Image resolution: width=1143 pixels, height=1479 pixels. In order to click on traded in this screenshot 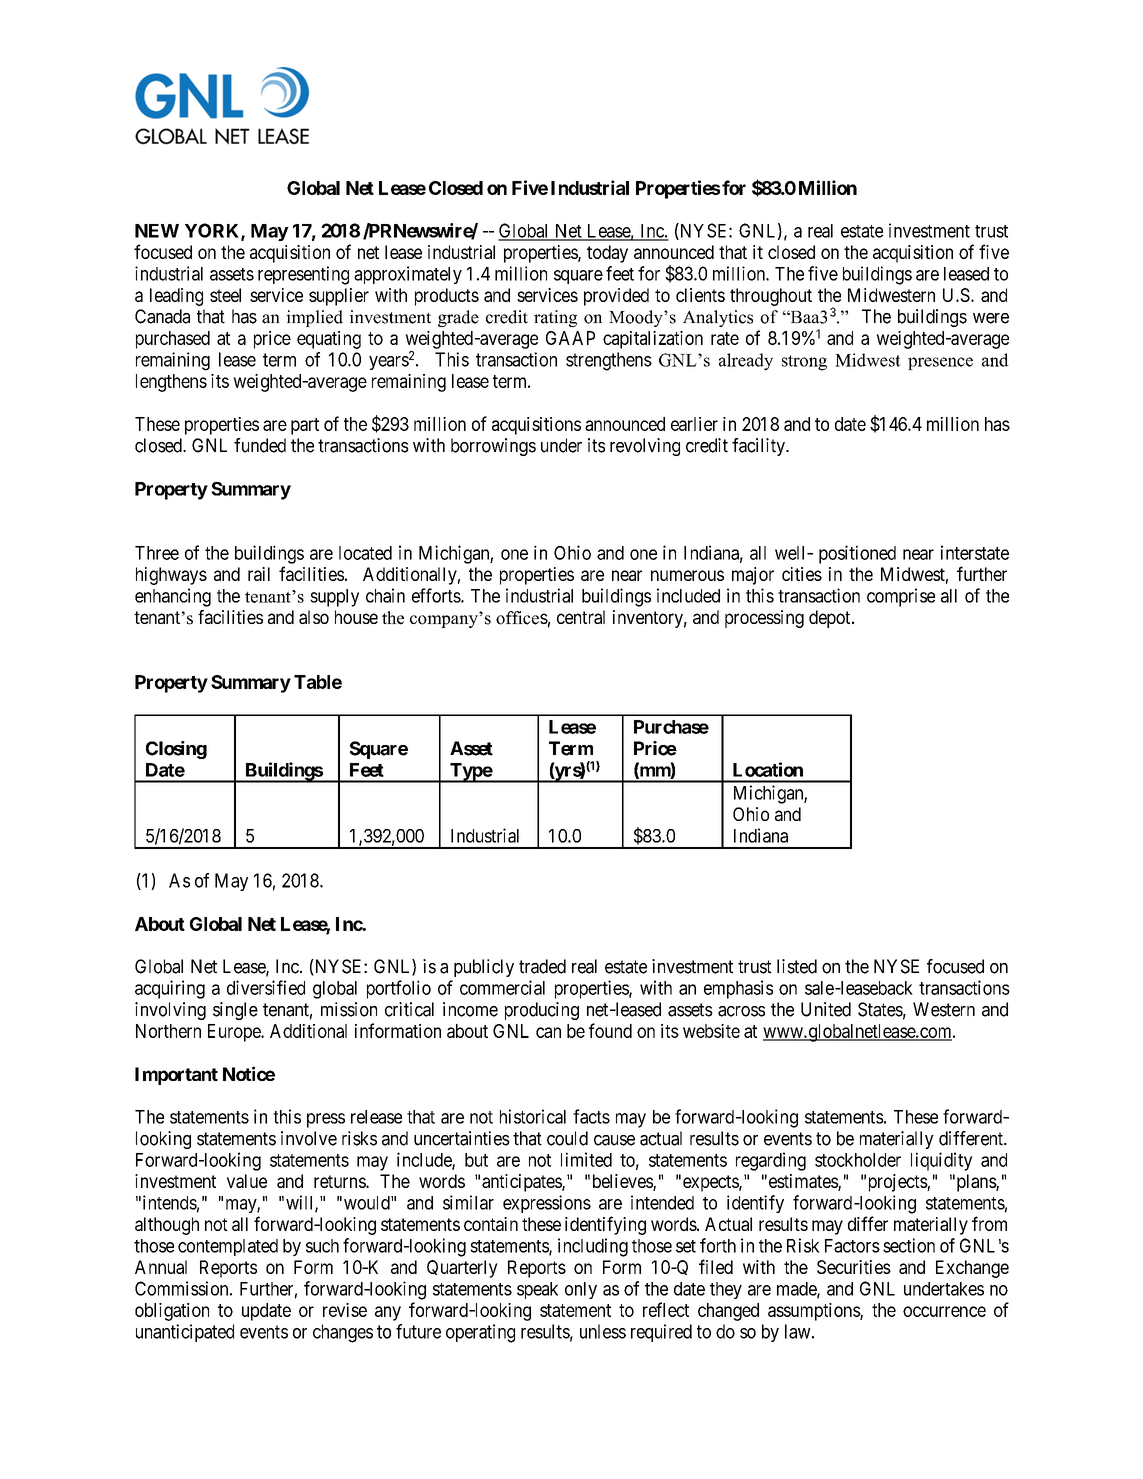, I will do `click(542, 966)`.
